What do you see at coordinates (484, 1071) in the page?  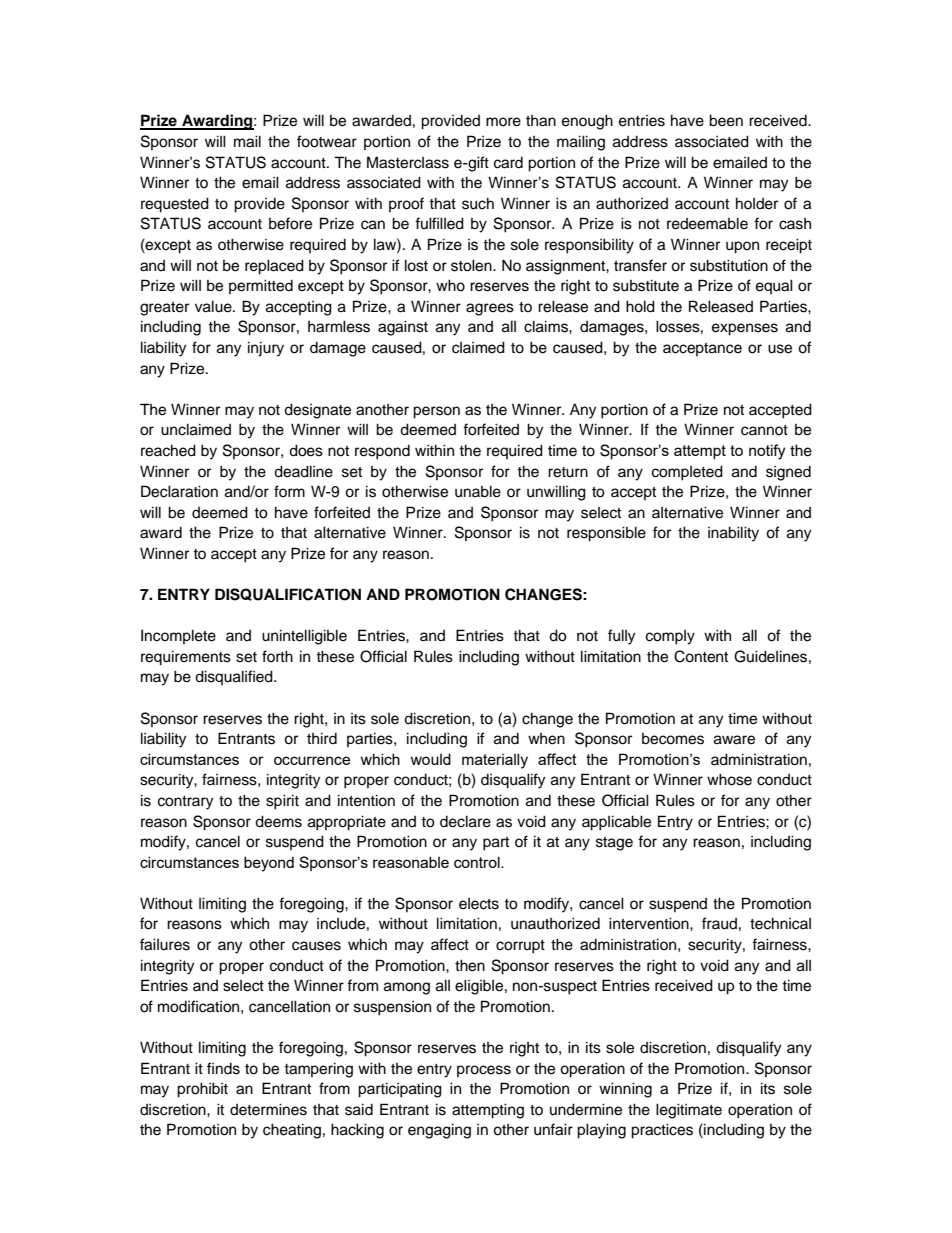 I see `process` at bounding box center [484, 1071].
